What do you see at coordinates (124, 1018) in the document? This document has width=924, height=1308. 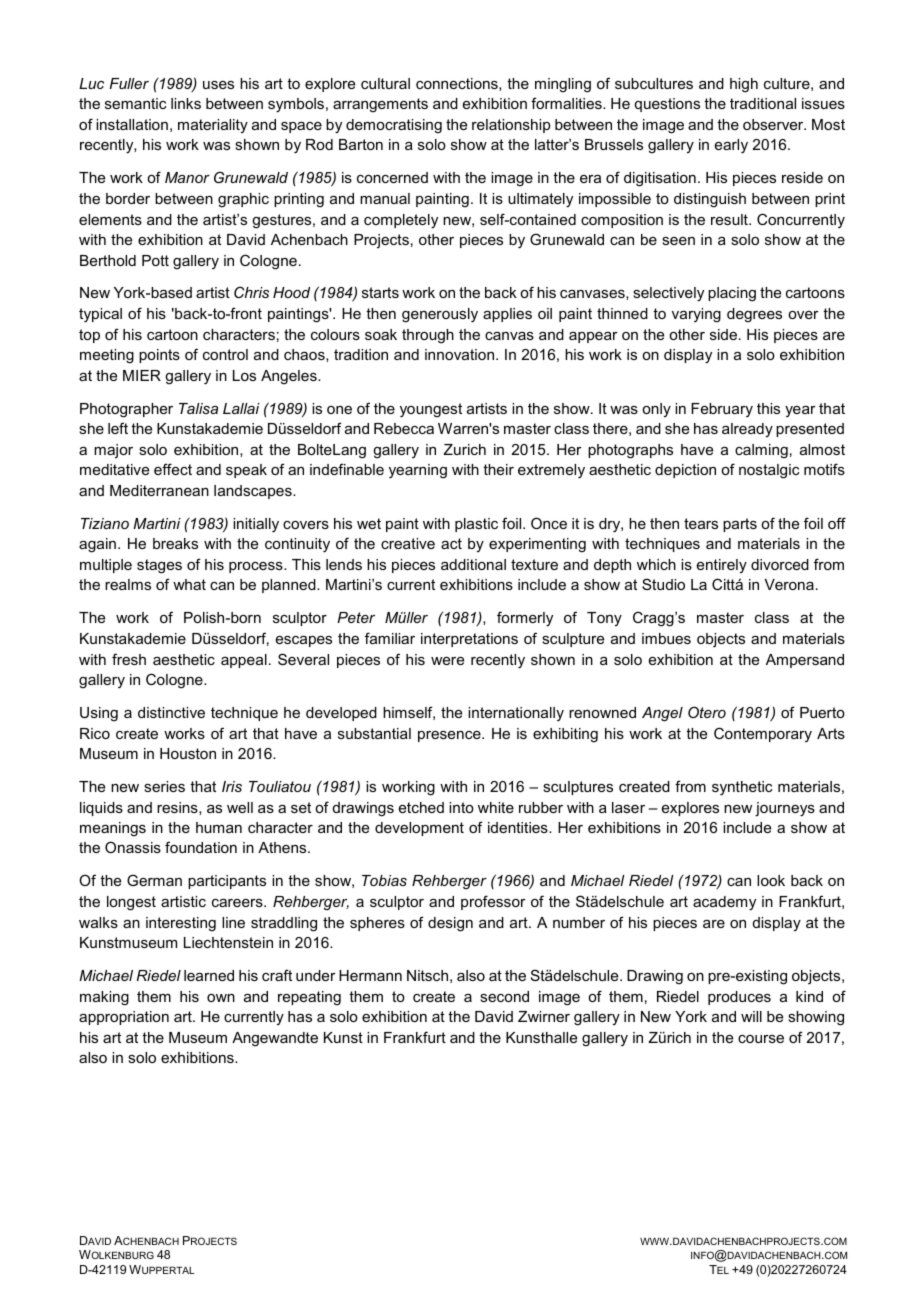 I see `appropriation` at bounding box center [124, 1018].
